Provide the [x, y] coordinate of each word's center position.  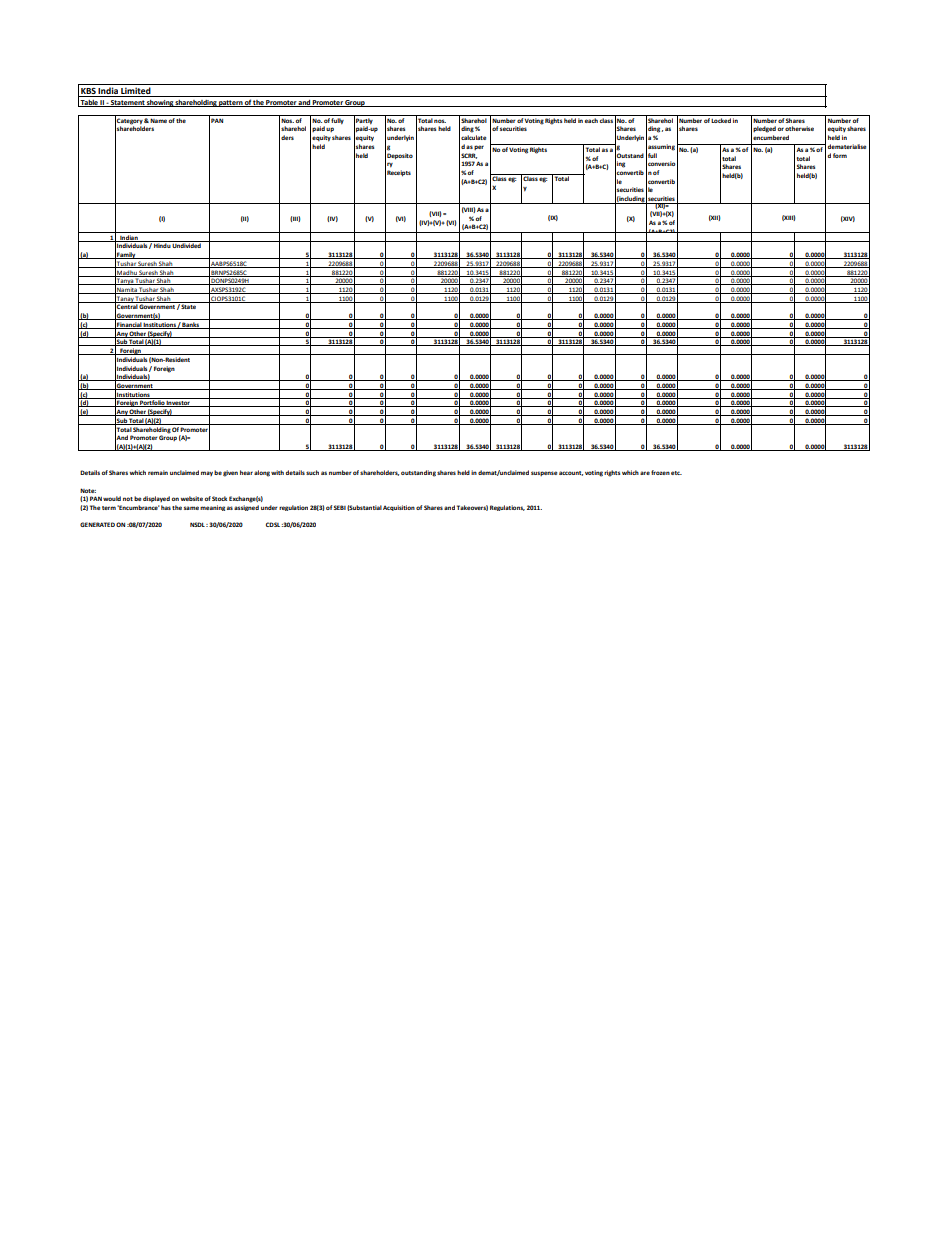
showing [160, 103]
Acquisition [399, 508]
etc [676, 473]
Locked [721, 120]
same [191, 508]
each [591, 120]
